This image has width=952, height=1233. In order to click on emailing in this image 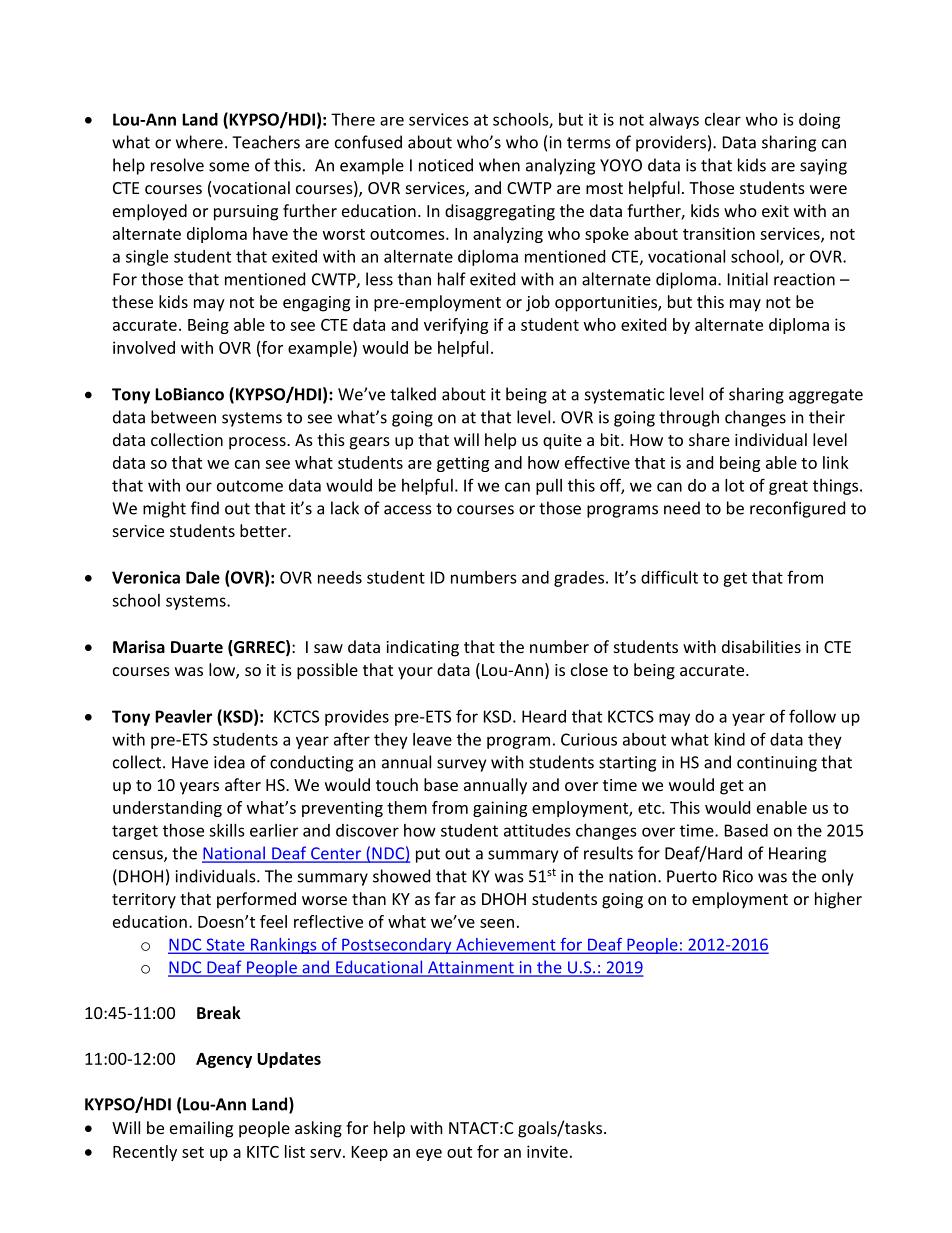, I will do `click(201, 1129)`.
